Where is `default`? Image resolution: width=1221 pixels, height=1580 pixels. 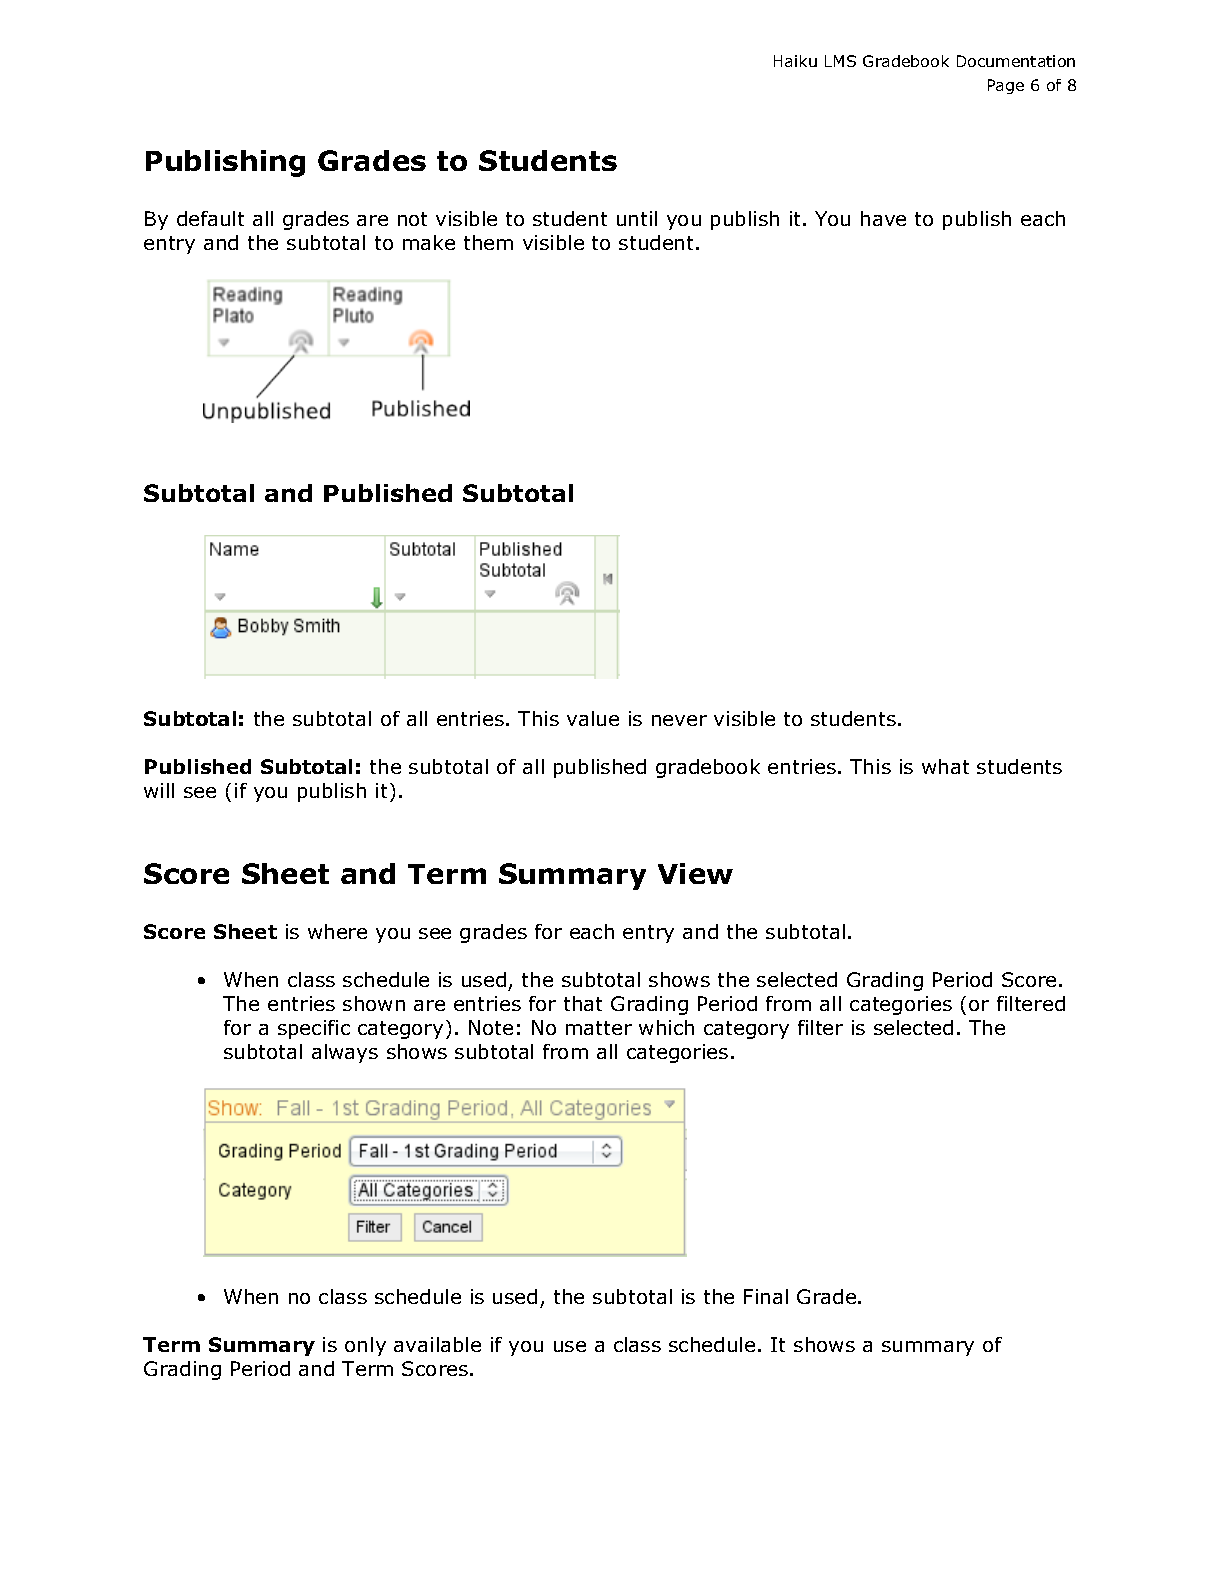
default is located at coordinates (210, 218).
